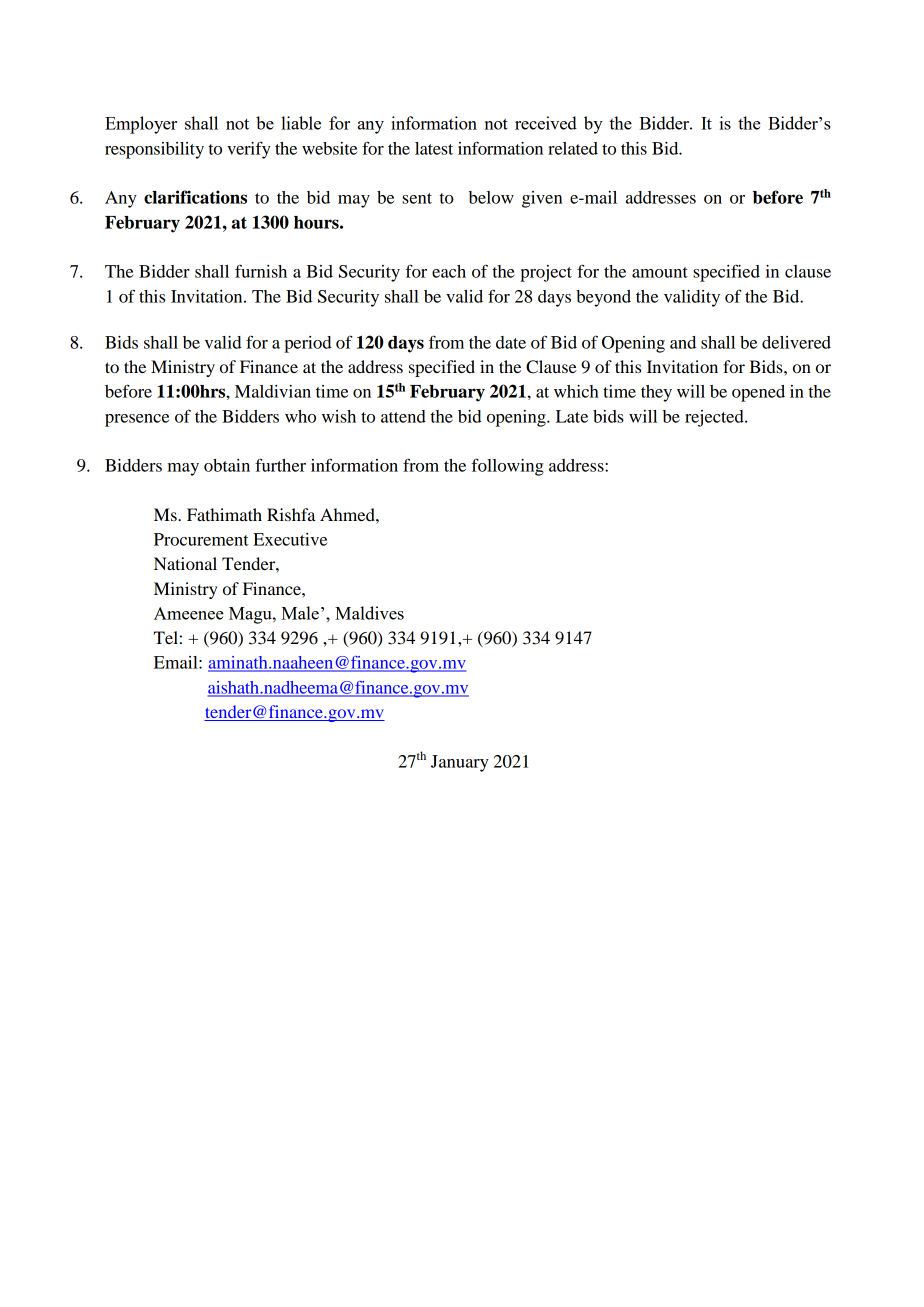 The image size is (924, 1307). What do you see at coordinates (683, 342) in the page?
I see `and` at bounding box center [683, 342].
